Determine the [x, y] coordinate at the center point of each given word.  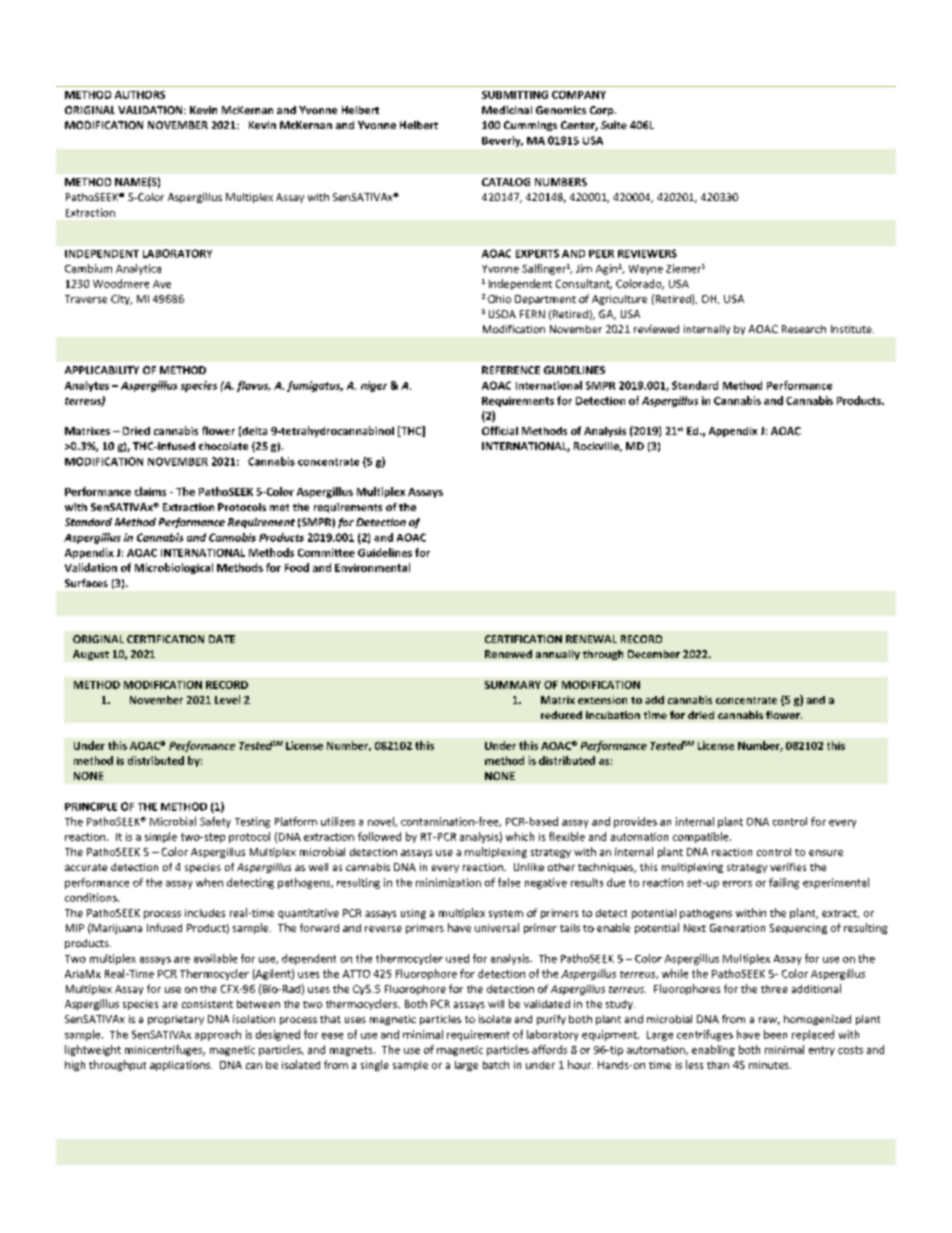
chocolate [223, 446]
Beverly [502, 141]
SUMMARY [513, 685]
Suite [614, 125]
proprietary [176, 1020]
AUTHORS [140, 95]
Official [500, 430]
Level [227, 699]
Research [804, 329]
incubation [613, 715]
